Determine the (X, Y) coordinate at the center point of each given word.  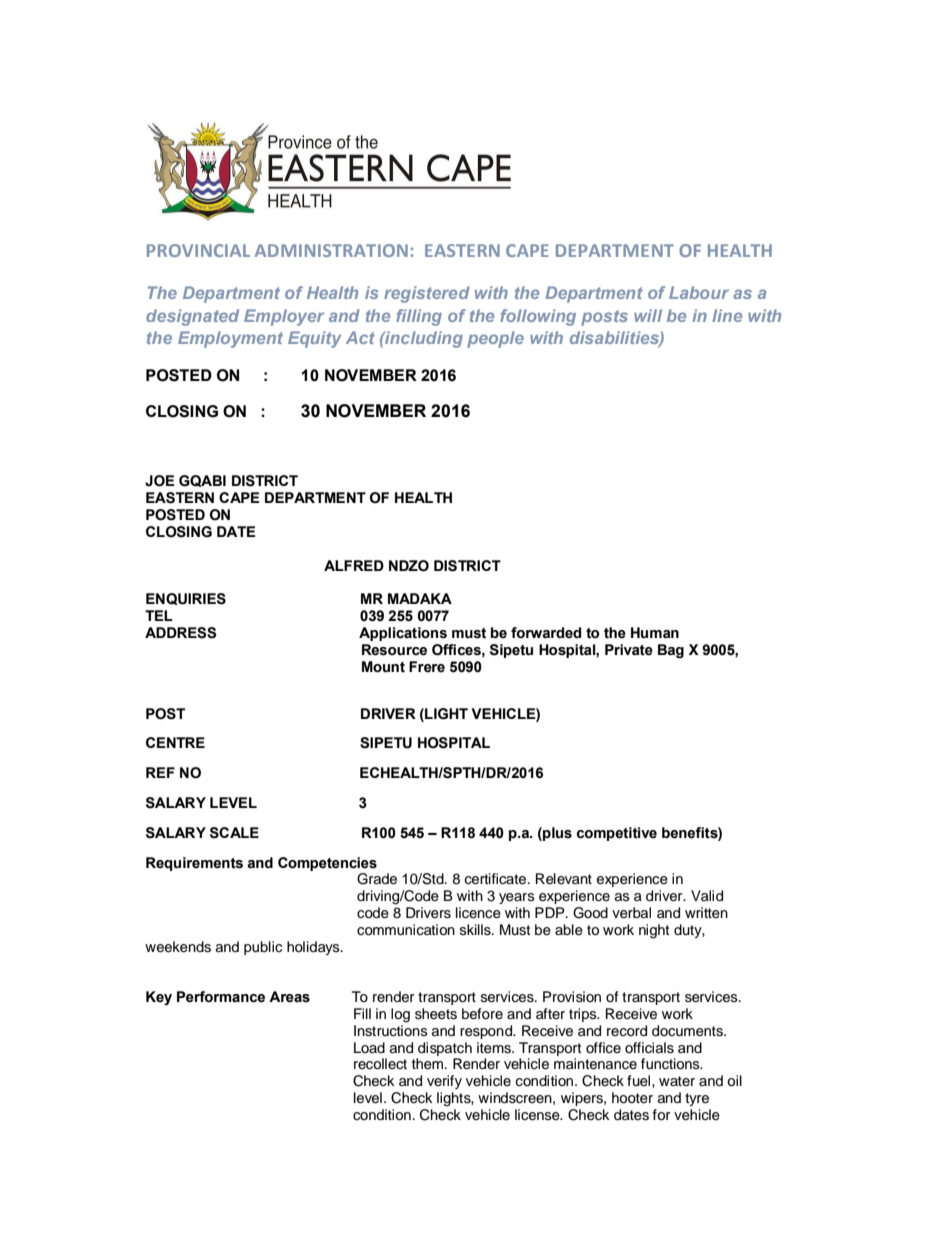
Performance (221, 997)
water (677, 1081)
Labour (699, 292)
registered (427, 294)
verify (444, 1082)
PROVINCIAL (198, 250)
